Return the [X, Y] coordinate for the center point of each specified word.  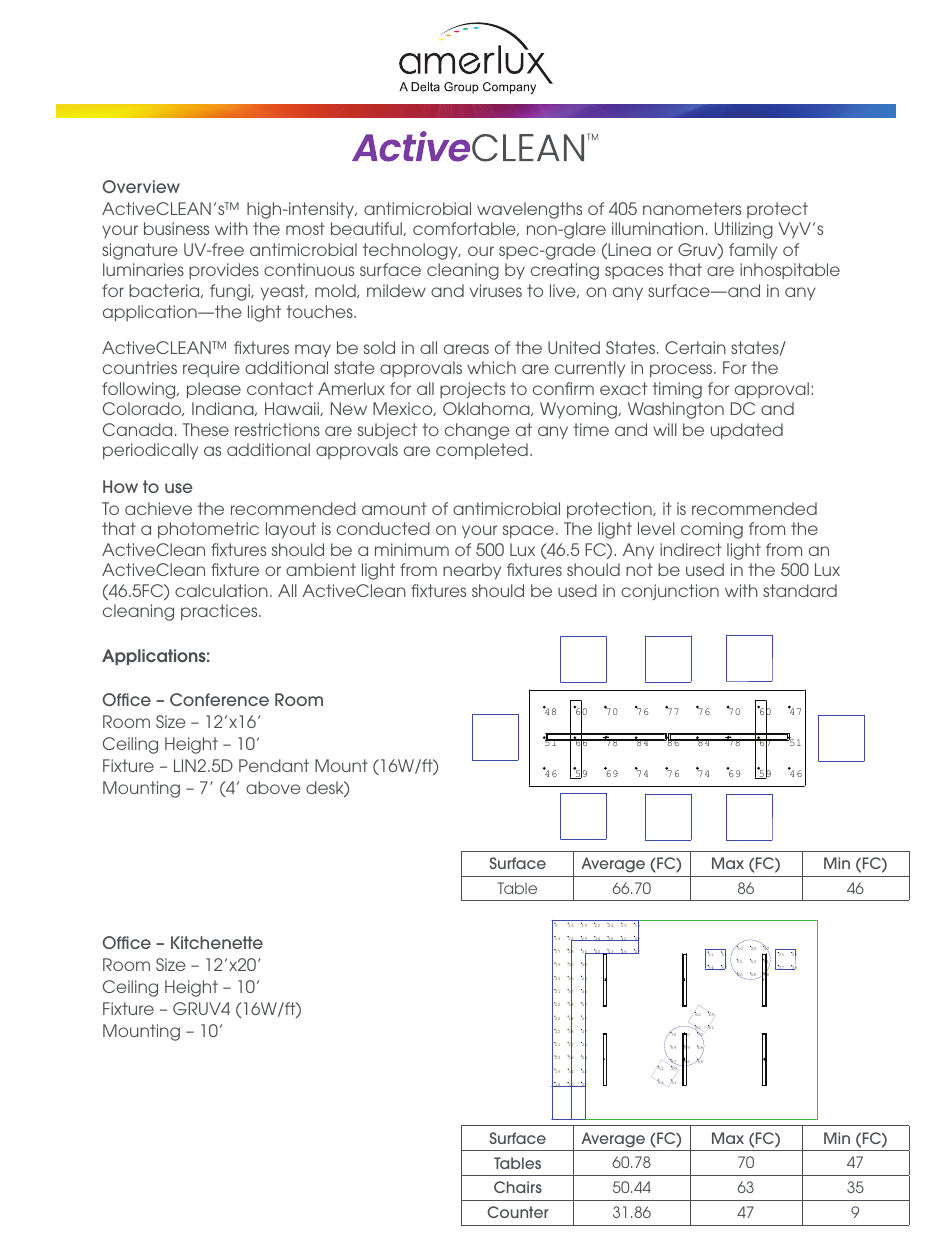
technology [411, 251]
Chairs [518, 1187]
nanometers [692, 208]
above [273, 787]
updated [747, 431]
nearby [472, 571]
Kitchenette [217, 942]
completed [482, 451]
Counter [517, 1212]
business [176, 228]
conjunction [670, 592]
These [206, 429]
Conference [219, 699]
